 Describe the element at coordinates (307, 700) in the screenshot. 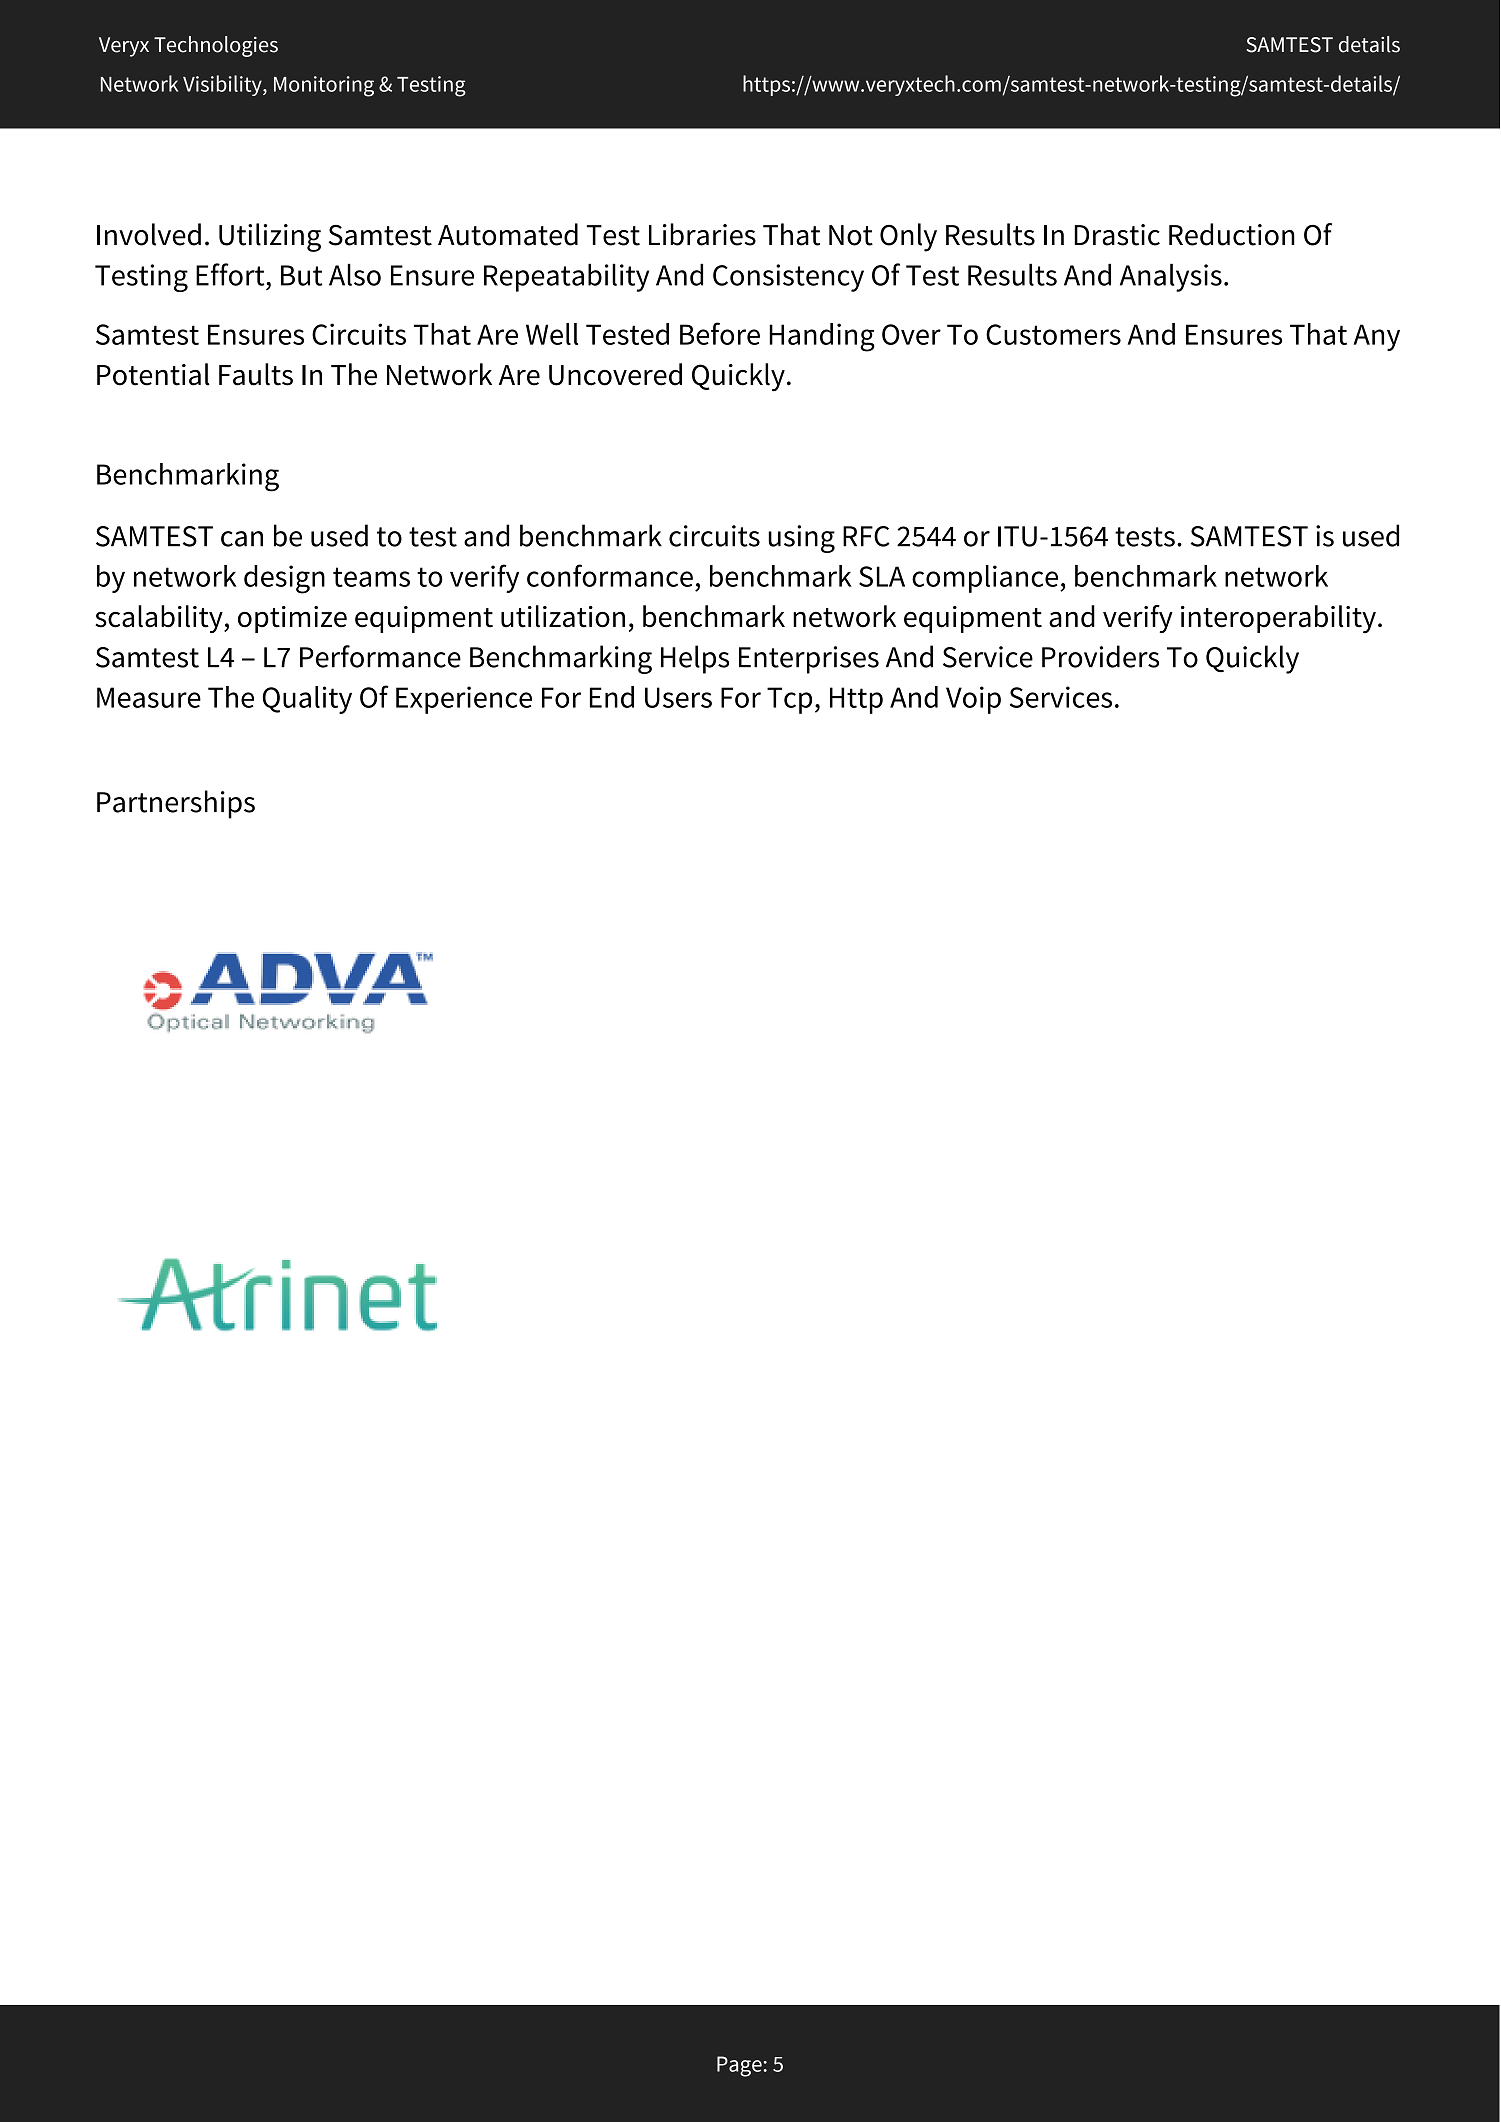

I see `Quality` at that location.
